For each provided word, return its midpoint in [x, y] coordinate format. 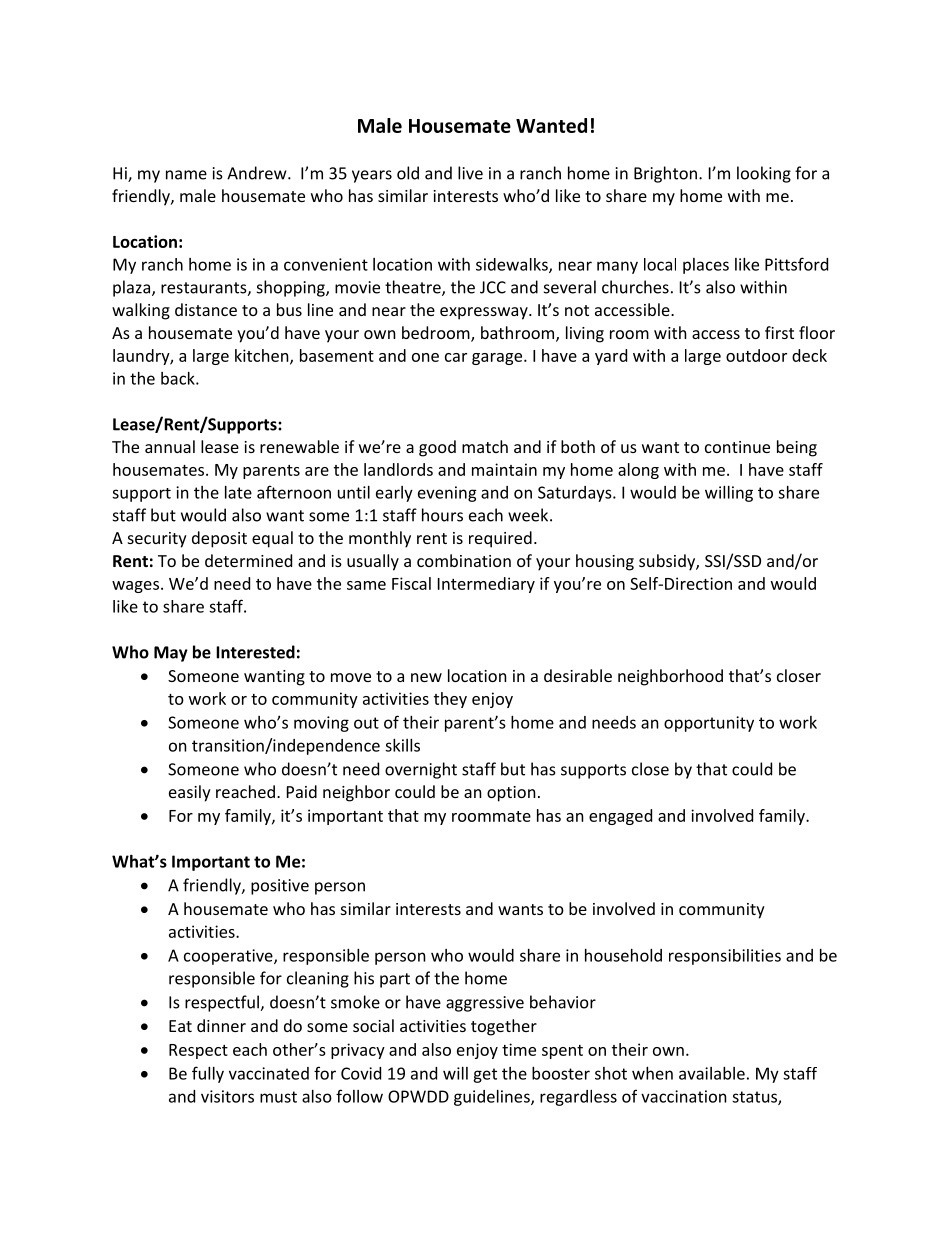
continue [737, 447]
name [186, 175]
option [511, 794]
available [712, 1073]
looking [764, 174]
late [238, 492]
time [519, 1049]
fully [208, 1074]
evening [447, 494]
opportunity [709, 724]
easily [190, 793]
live [470, 173]
